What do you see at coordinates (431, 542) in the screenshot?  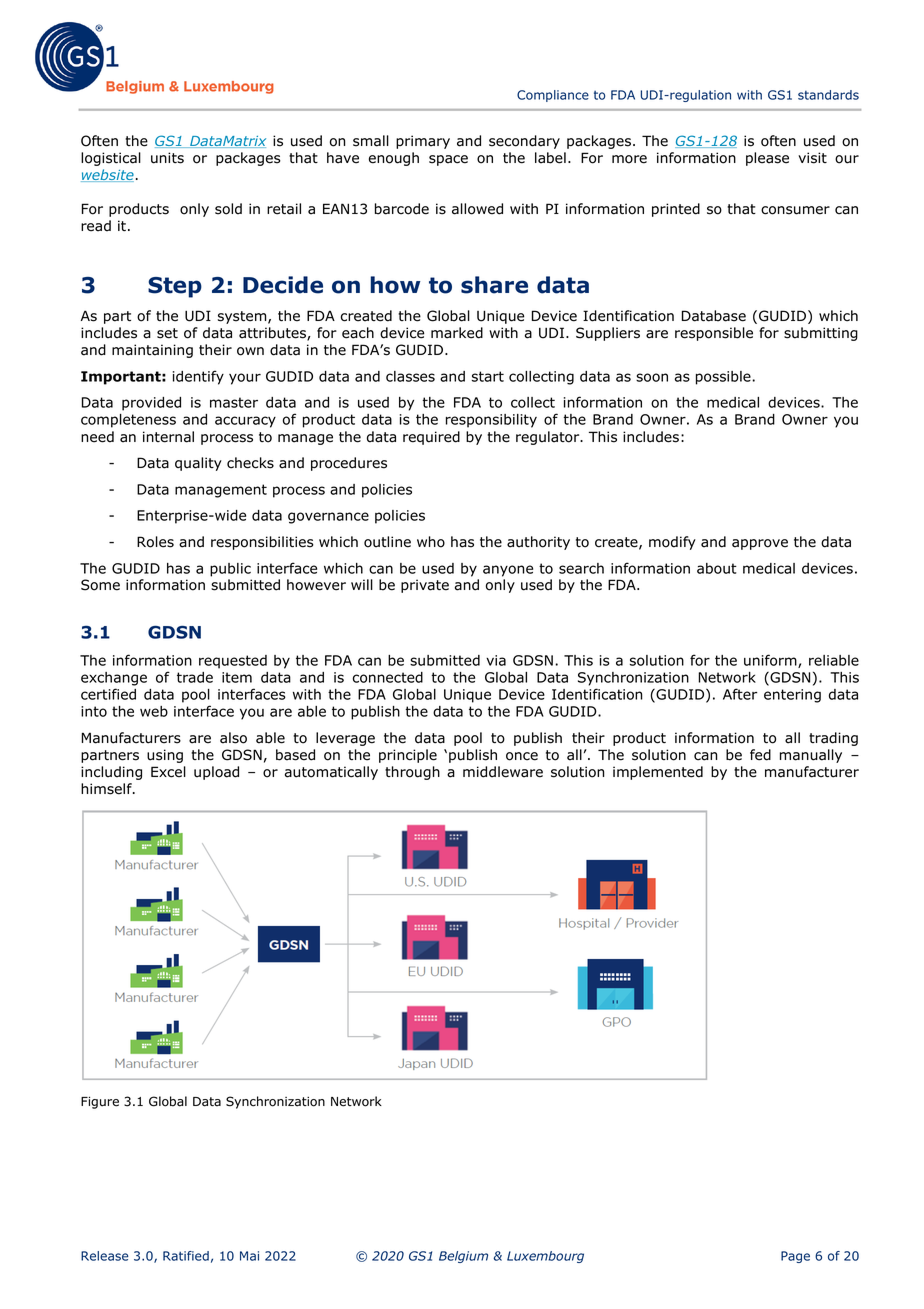 I see `who` at bounding box center [431, 542].
